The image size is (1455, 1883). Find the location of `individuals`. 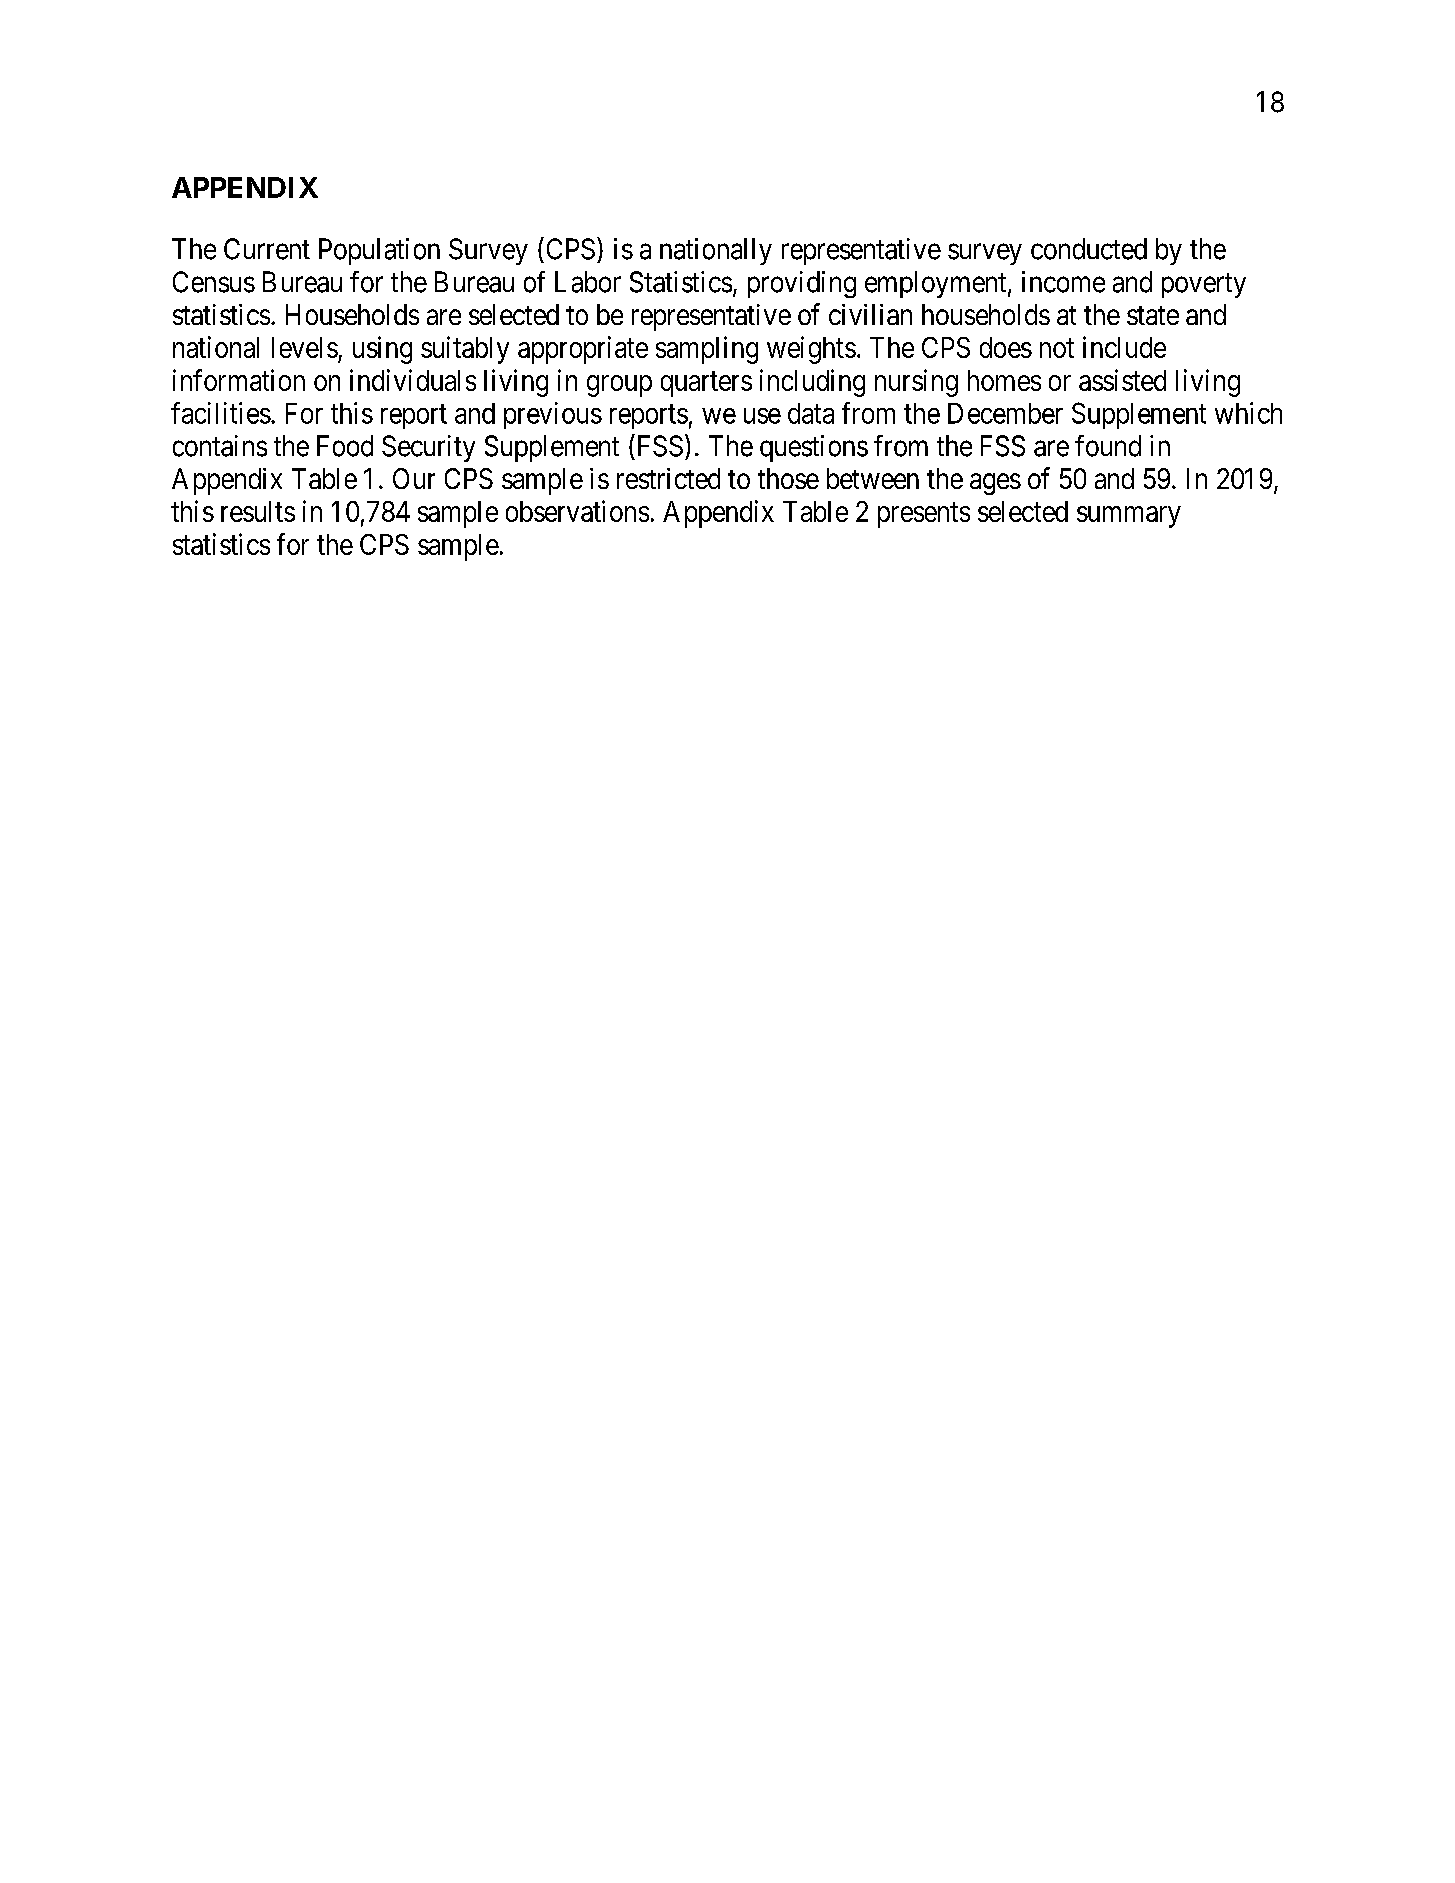

individuals is located at coordinates (413, 380).
